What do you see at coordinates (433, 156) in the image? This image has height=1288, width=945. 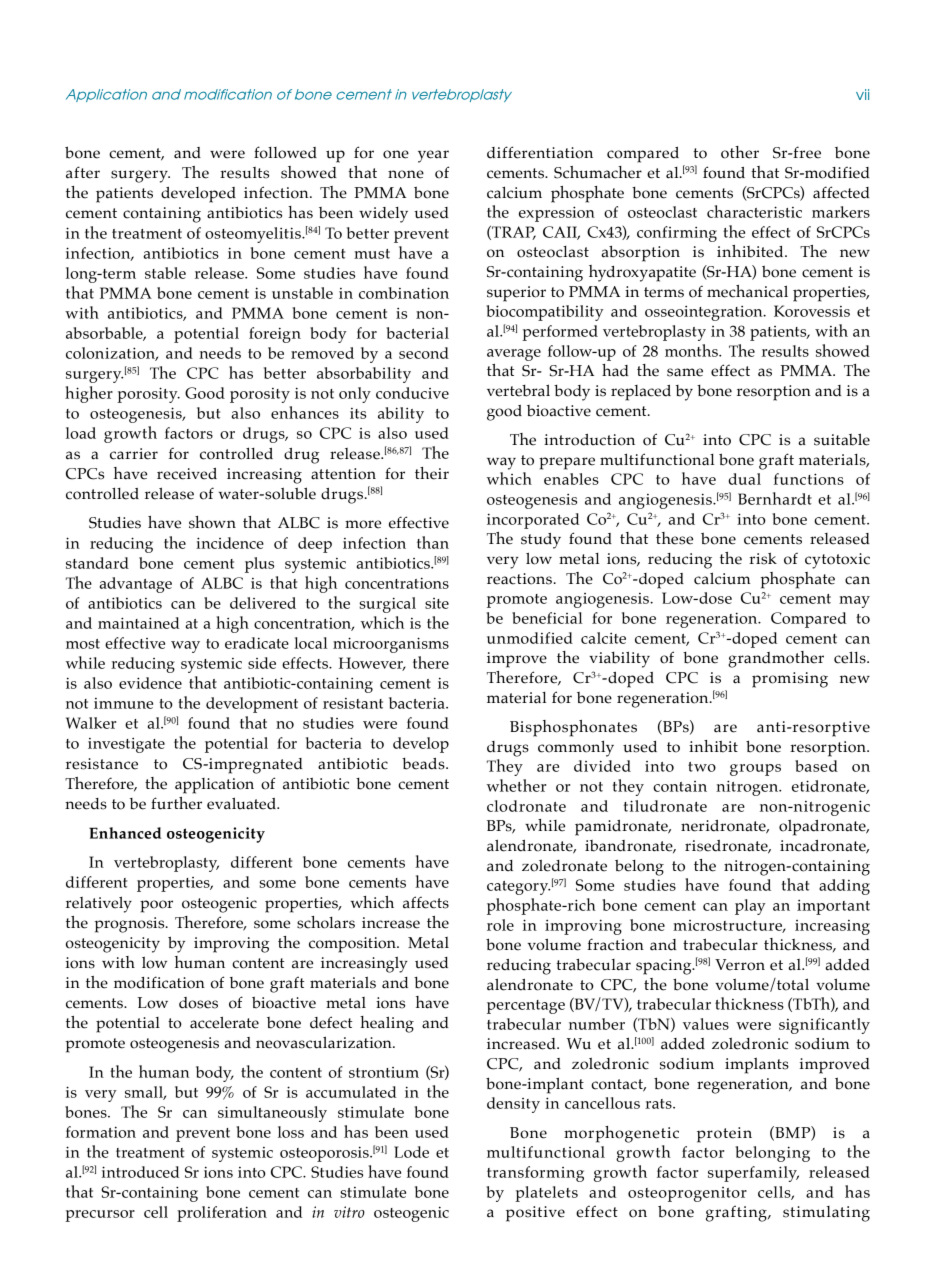 I see `year` at bounding box center [433, 156].
